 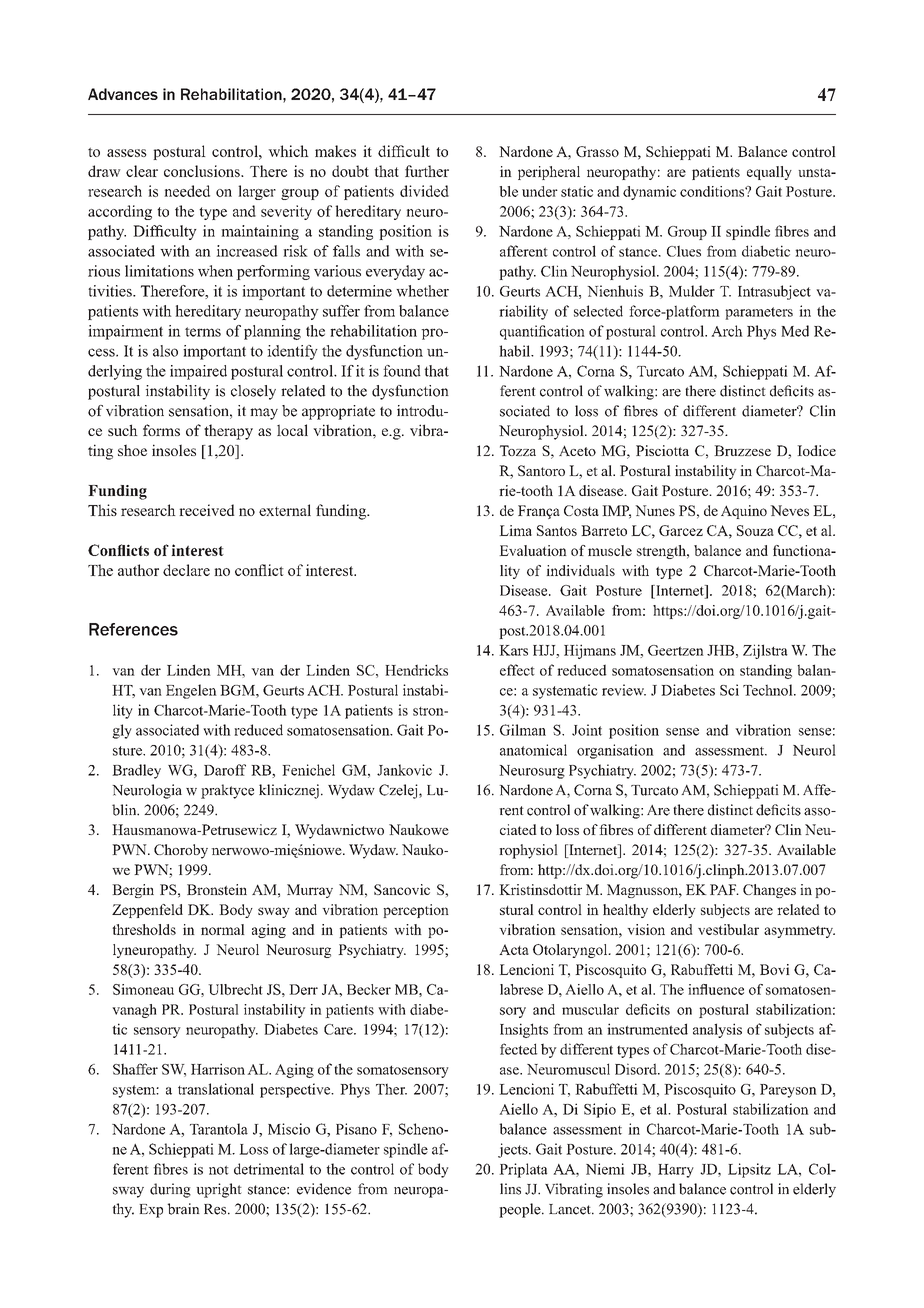 What do you see at coordinates (676, 1171) in the document?
I see `Harry` at bounding box center [676, 1171].
